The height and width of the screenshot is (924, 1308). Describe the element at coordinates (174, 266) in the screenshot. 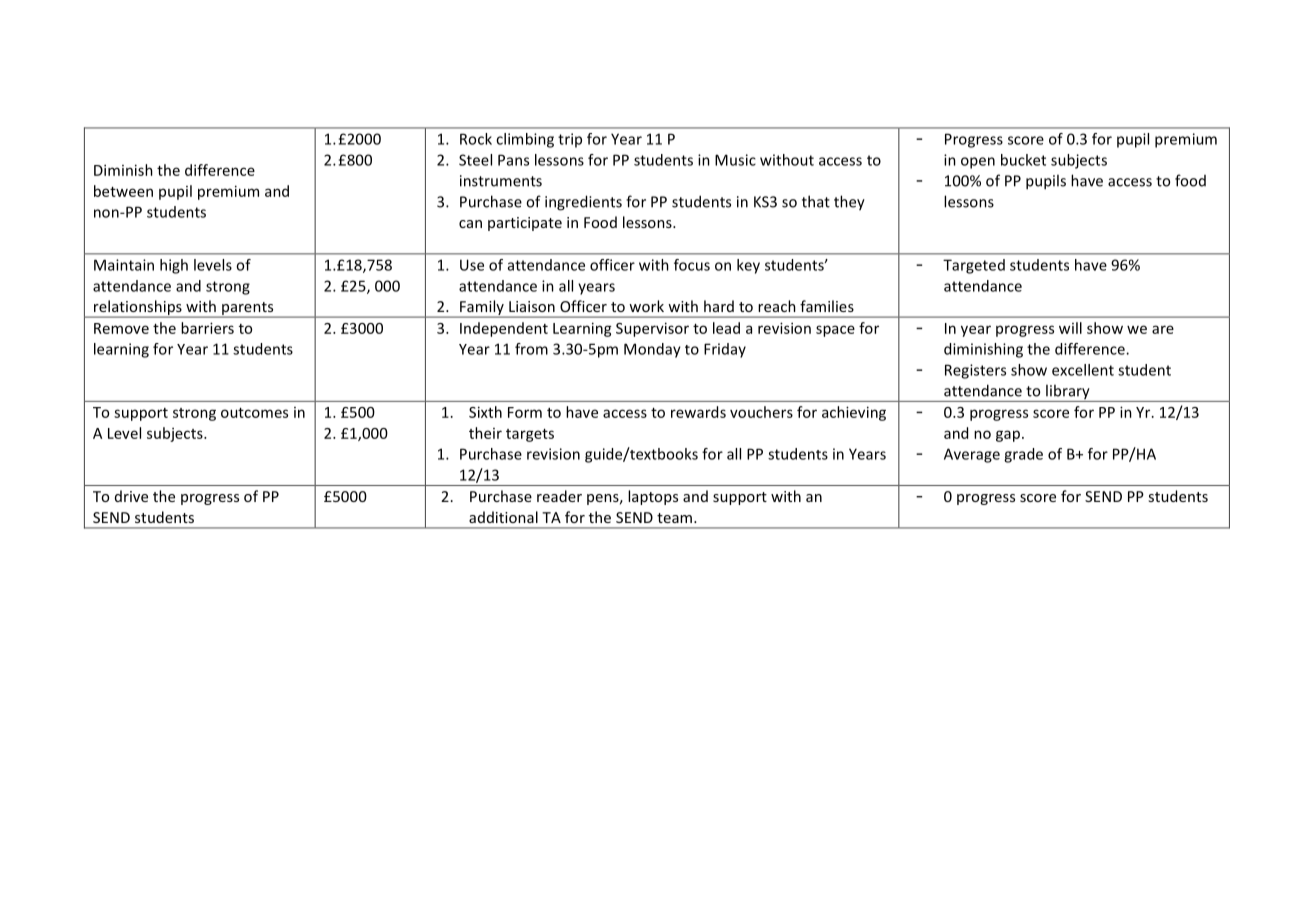

I see `high` at that location.
